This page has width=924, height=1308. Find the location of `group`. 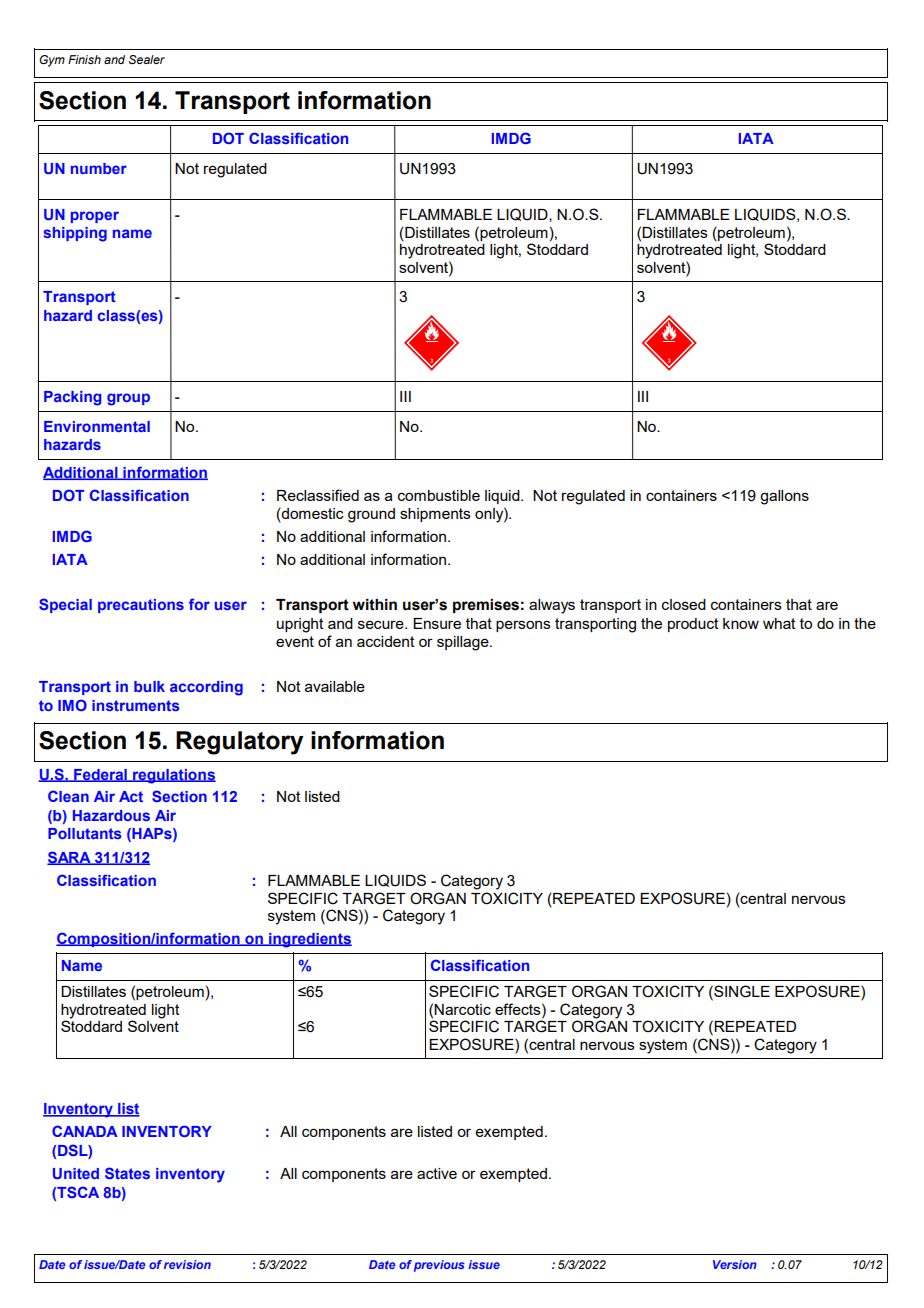

group is located at coordinates (128, 399).
